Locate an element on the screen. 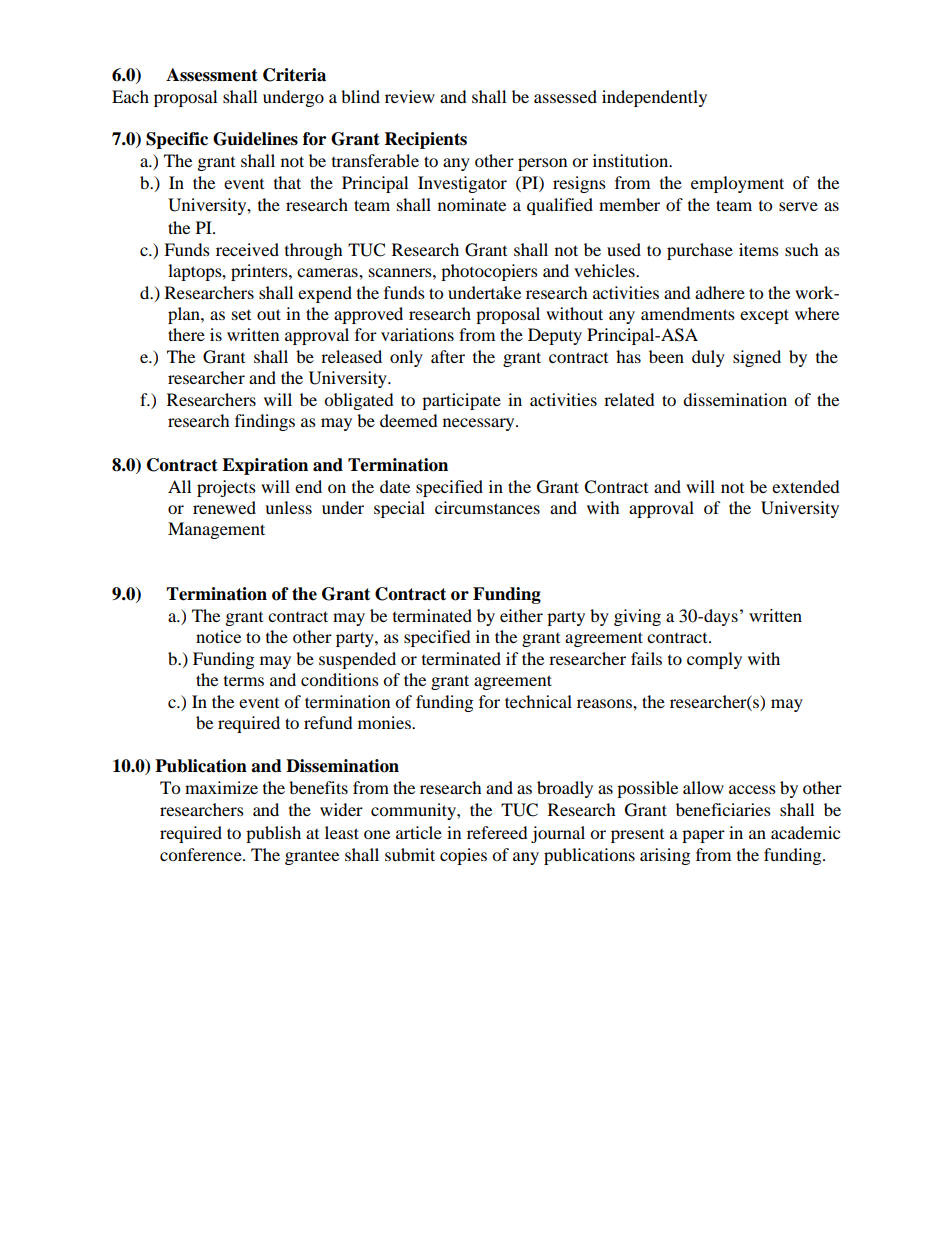 Image resolution: width=952 pixels, height=1233 pixels. refereed is located at coordinates (497, 832).
